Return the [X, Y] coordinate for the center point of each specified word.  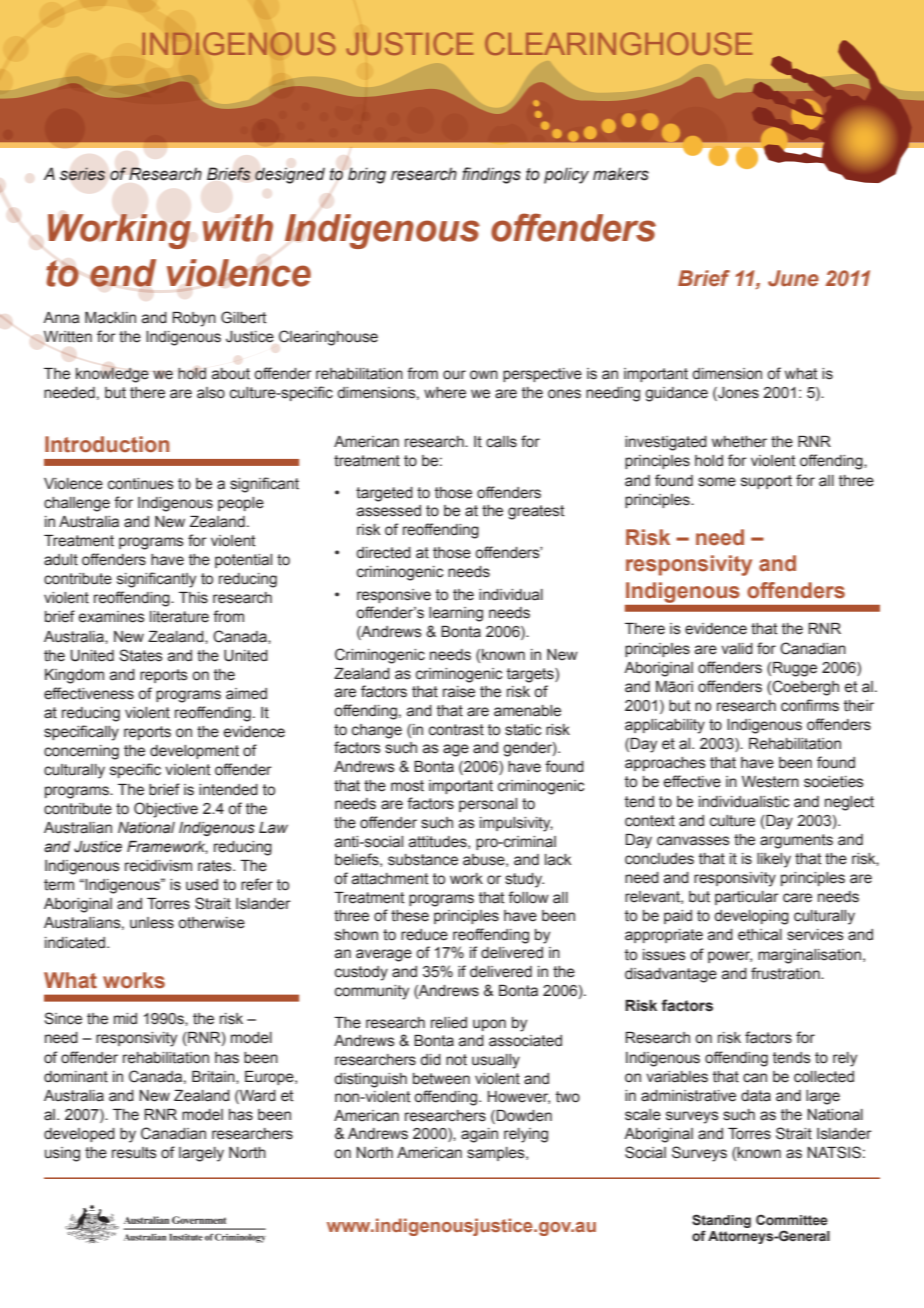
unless [152, 923]
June [793, 278]
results [134, 1153]
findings [491, 175]
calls [501, 442]
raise [459, 692]
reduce [424, 935]
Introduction [107, 444]
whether [739, 442]
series [82, 174]
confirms [810, 705]
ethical [760, 935]
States [141, 655]
